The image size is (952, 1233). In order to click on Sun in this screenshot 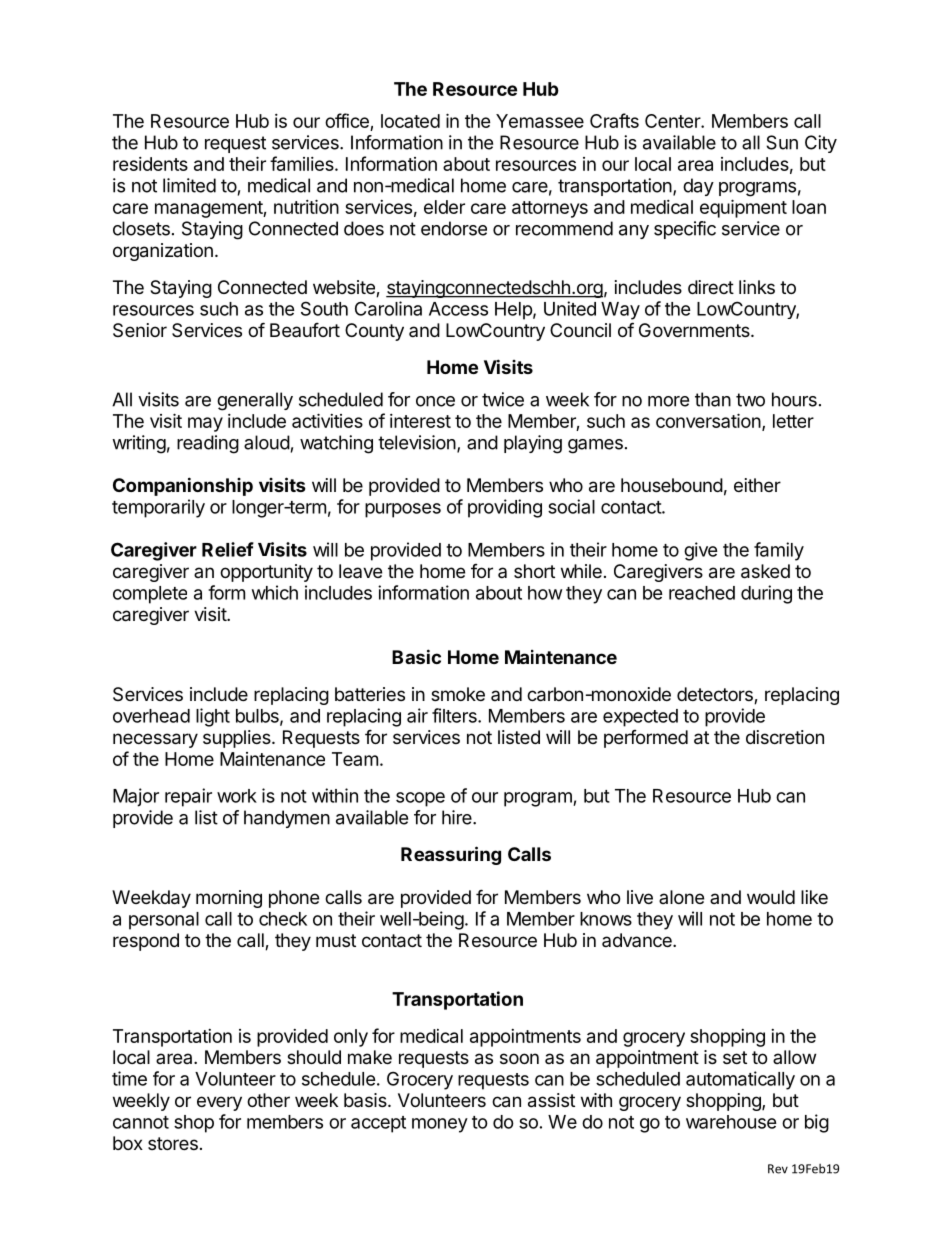, I will do `click(782, 142)`.
